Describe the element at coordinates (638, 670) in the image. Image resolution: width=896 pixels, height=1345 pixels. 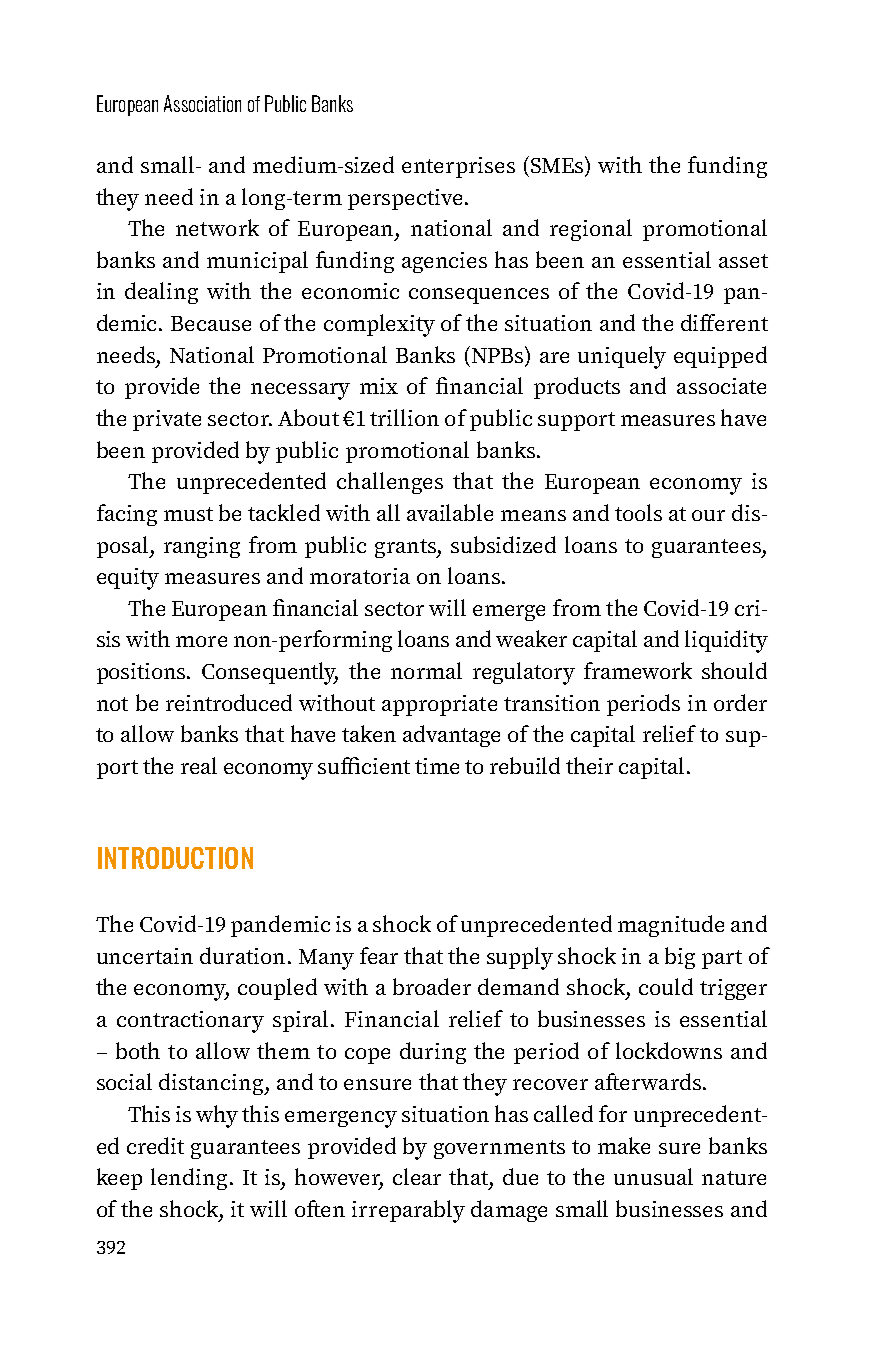
I see `framework` at that location.
